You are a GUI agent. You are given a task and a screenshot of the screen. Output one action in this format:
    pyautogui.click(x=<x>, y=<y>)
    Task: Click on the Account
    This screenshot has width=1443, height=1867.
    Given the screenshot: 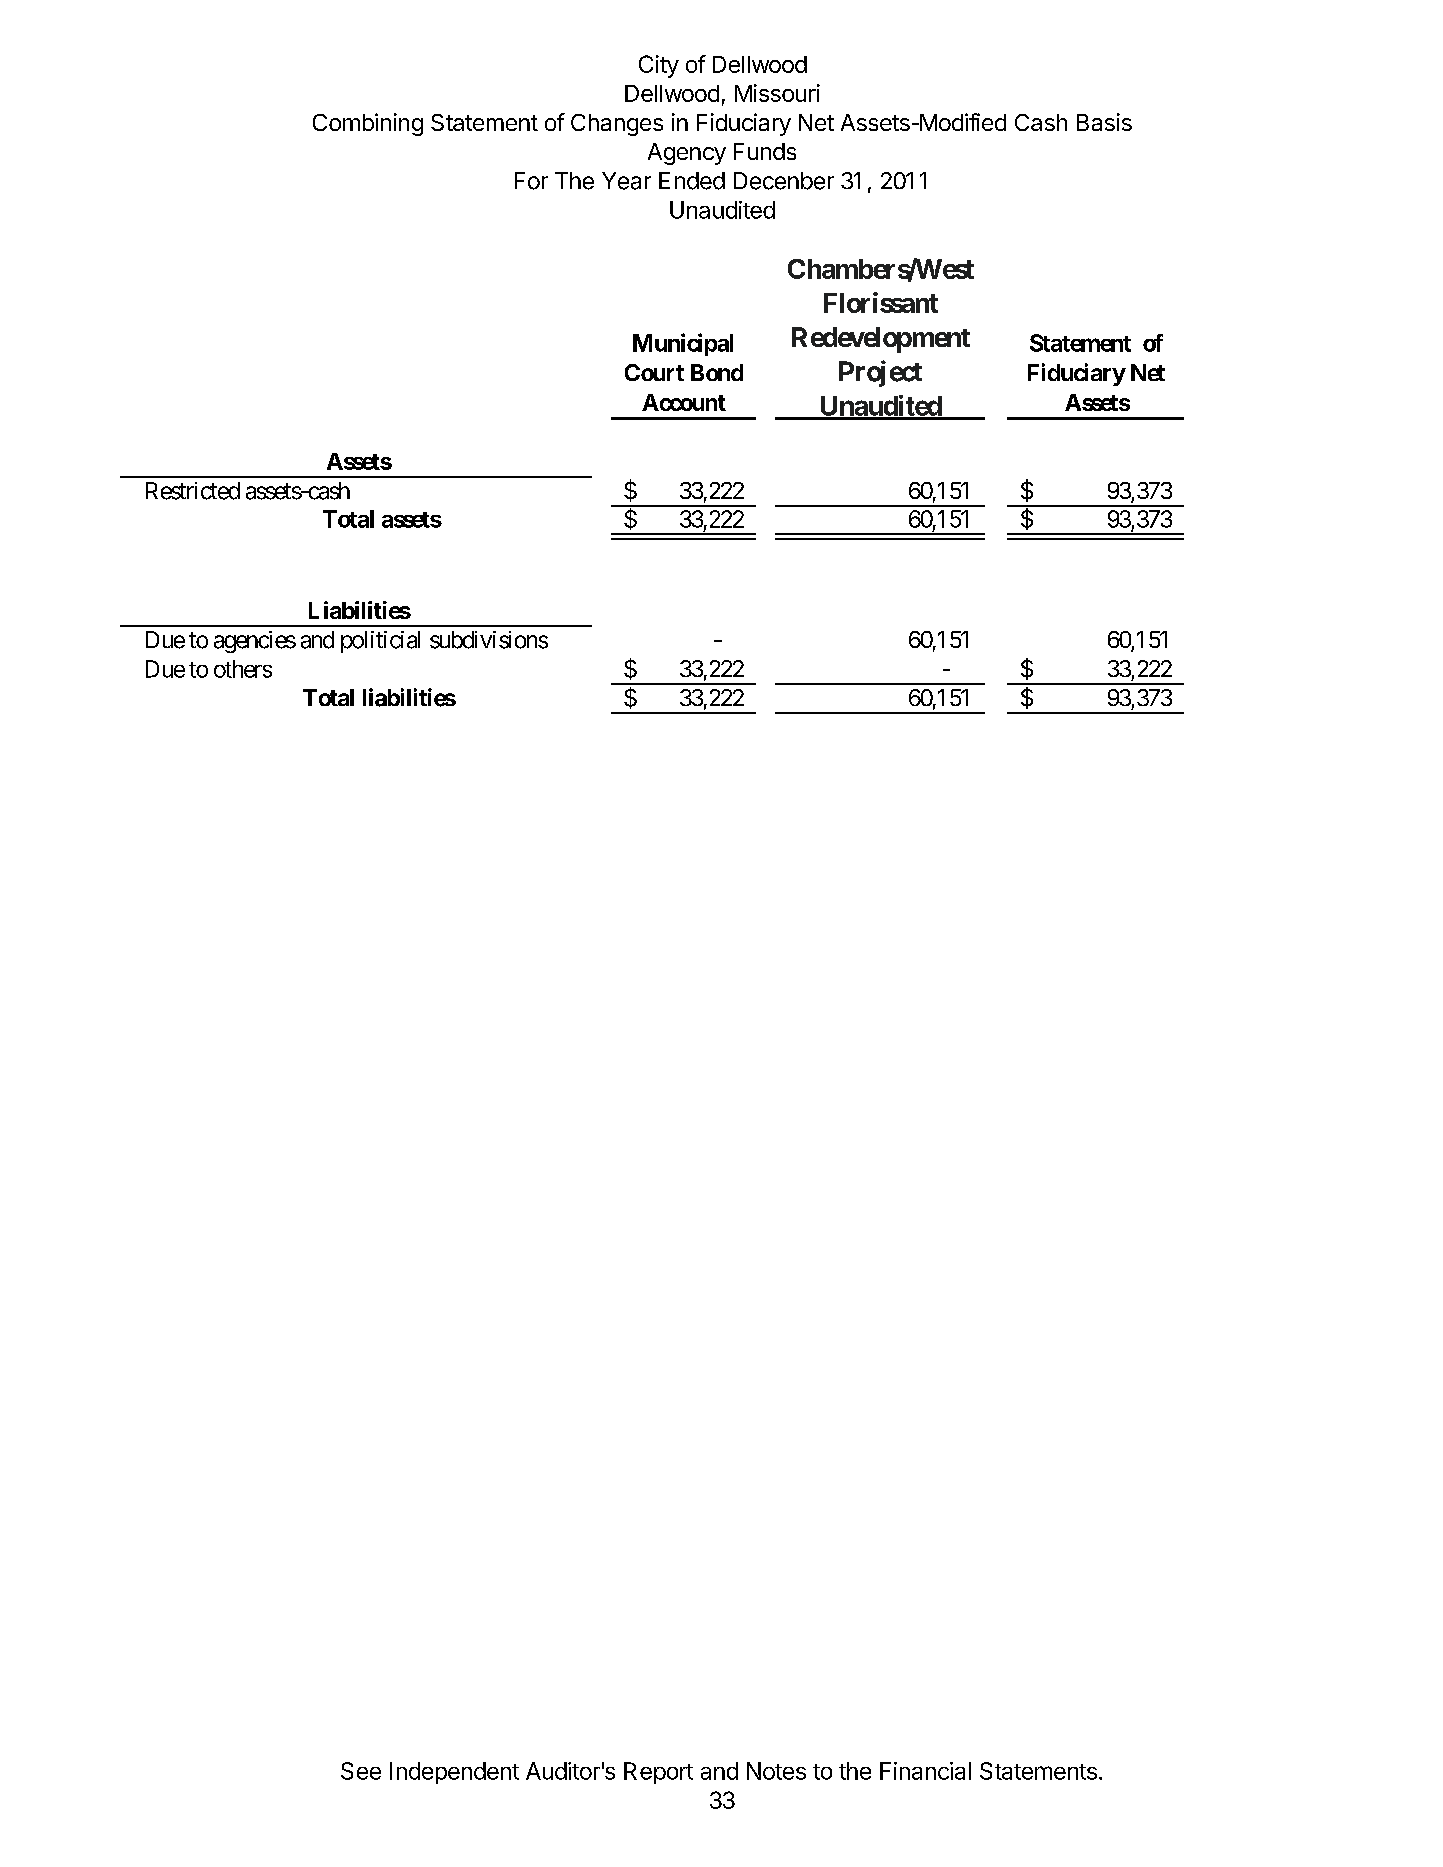 What is the action you would take?
    pyautogui.click(x=684, y=402)
